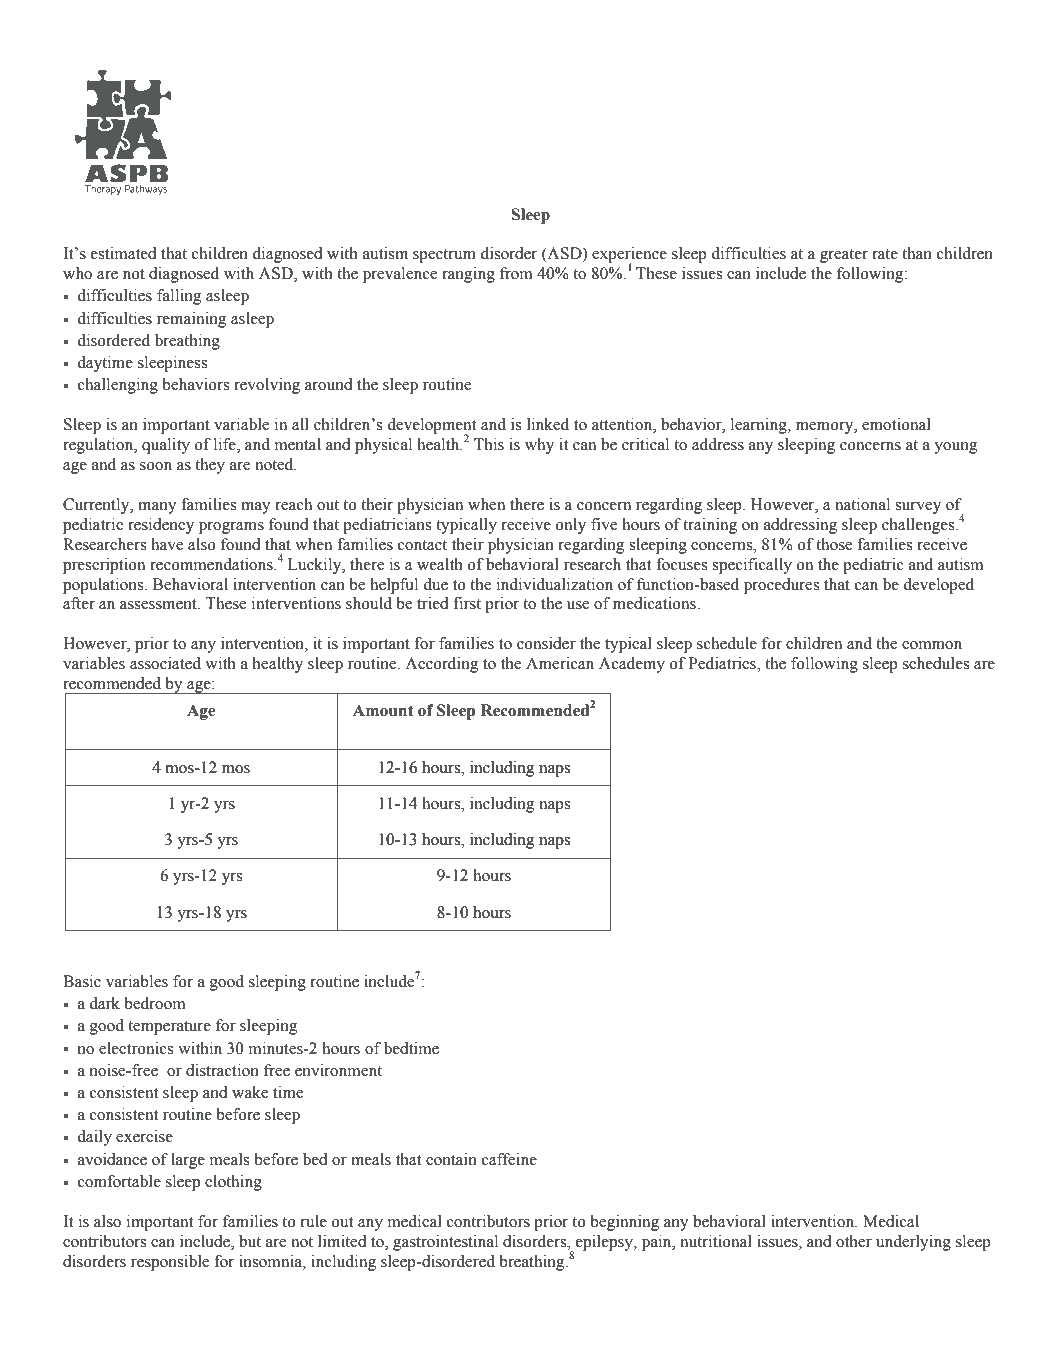 Image resolution: width=1060 pixels, height=1372 pixels. What do you see at coordinates (179, 297) in the screenshot?
I see `falling` at bounding box center [179, 297].
